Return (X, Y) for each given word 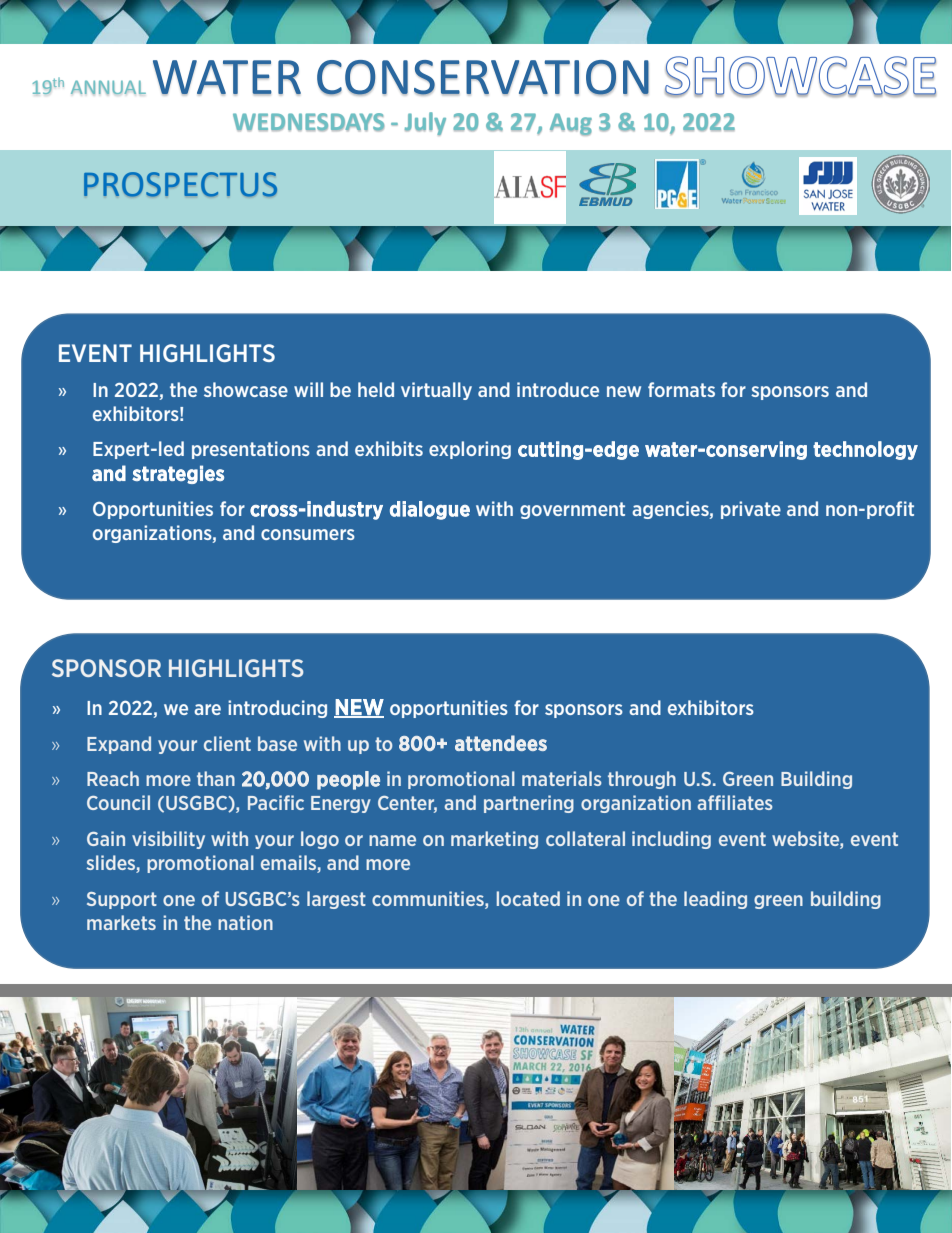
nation (245, 922)
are (207, 709)
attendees (501, 743)
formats (681, 389)
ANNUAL (108, 87)
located (528, 898)
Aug (571, 124)
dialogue (430, 510)
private (751, 510)
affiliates (735, 802)
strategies (178, 474)
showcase (246, 389)
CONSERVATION (483, 78)
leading (715, 900)
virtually (436, 391)
